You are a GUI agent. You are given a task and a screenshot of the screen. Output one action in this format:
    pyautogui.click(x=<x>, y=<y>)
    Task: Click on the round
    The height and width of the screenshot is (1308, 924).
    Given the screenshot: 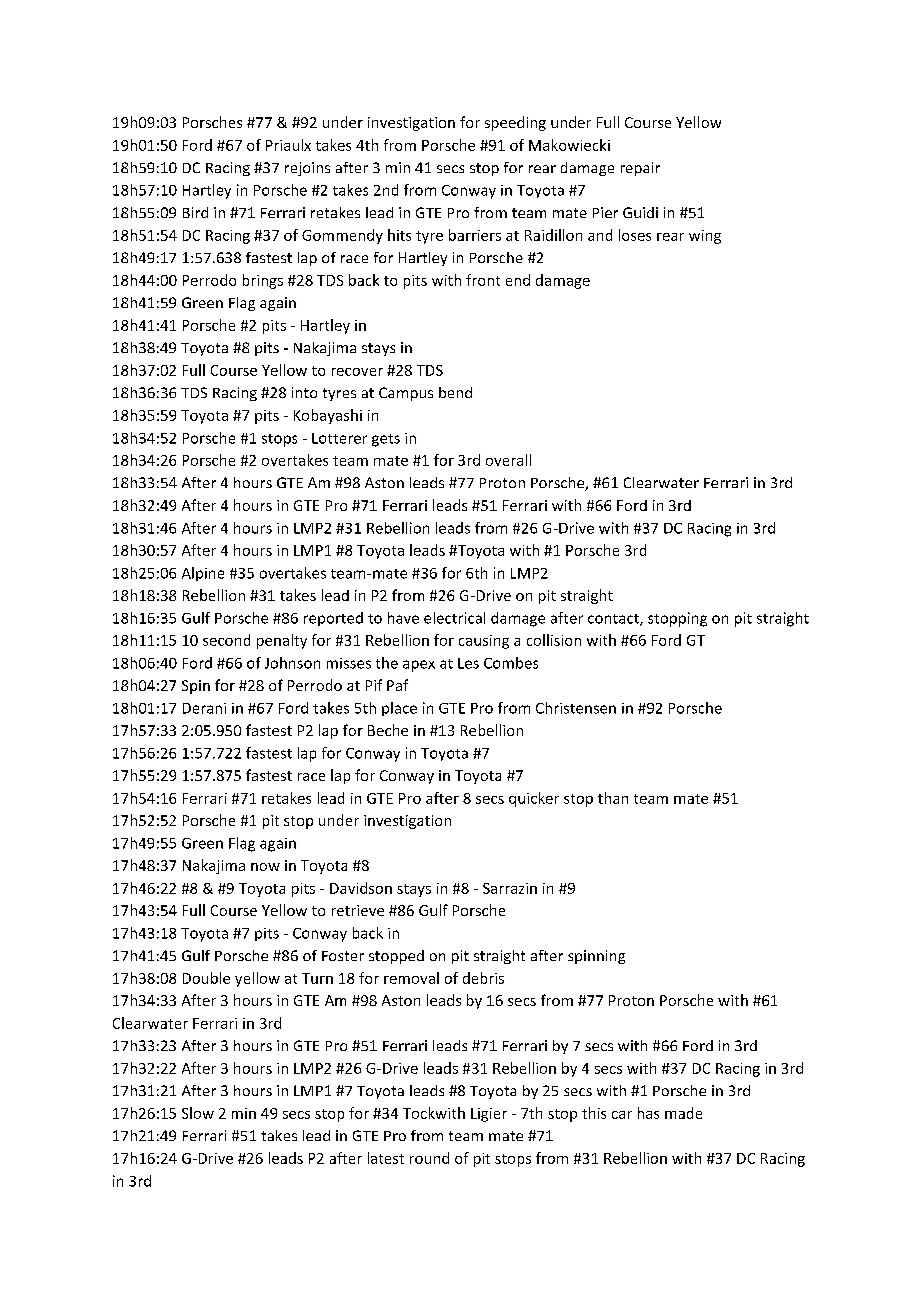 What is the action you would take?
    pyautogui.click(x=429, y=1158)
